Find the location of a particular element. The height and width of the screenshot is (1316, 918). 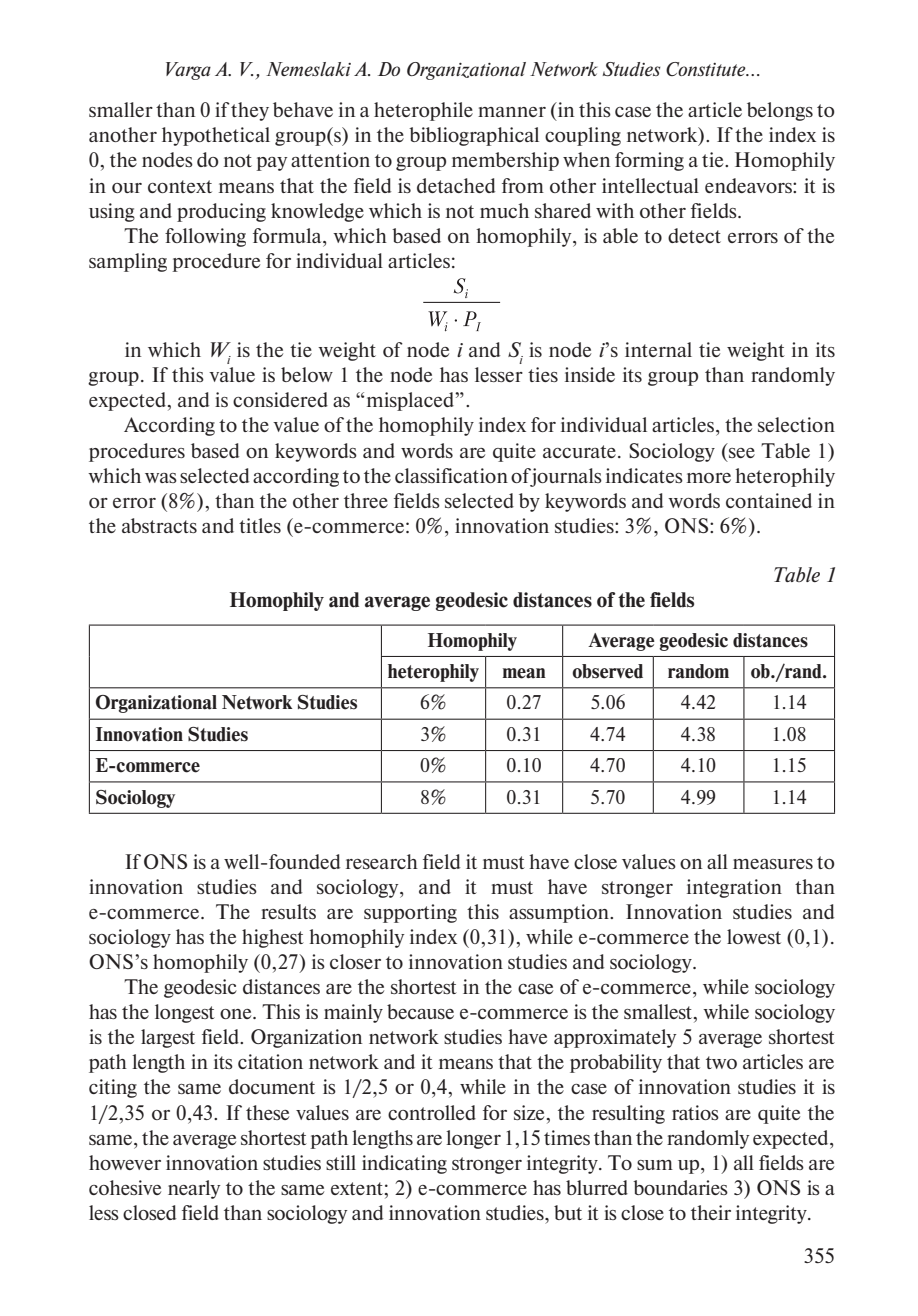

ties is located at coordinates (543, 374).
